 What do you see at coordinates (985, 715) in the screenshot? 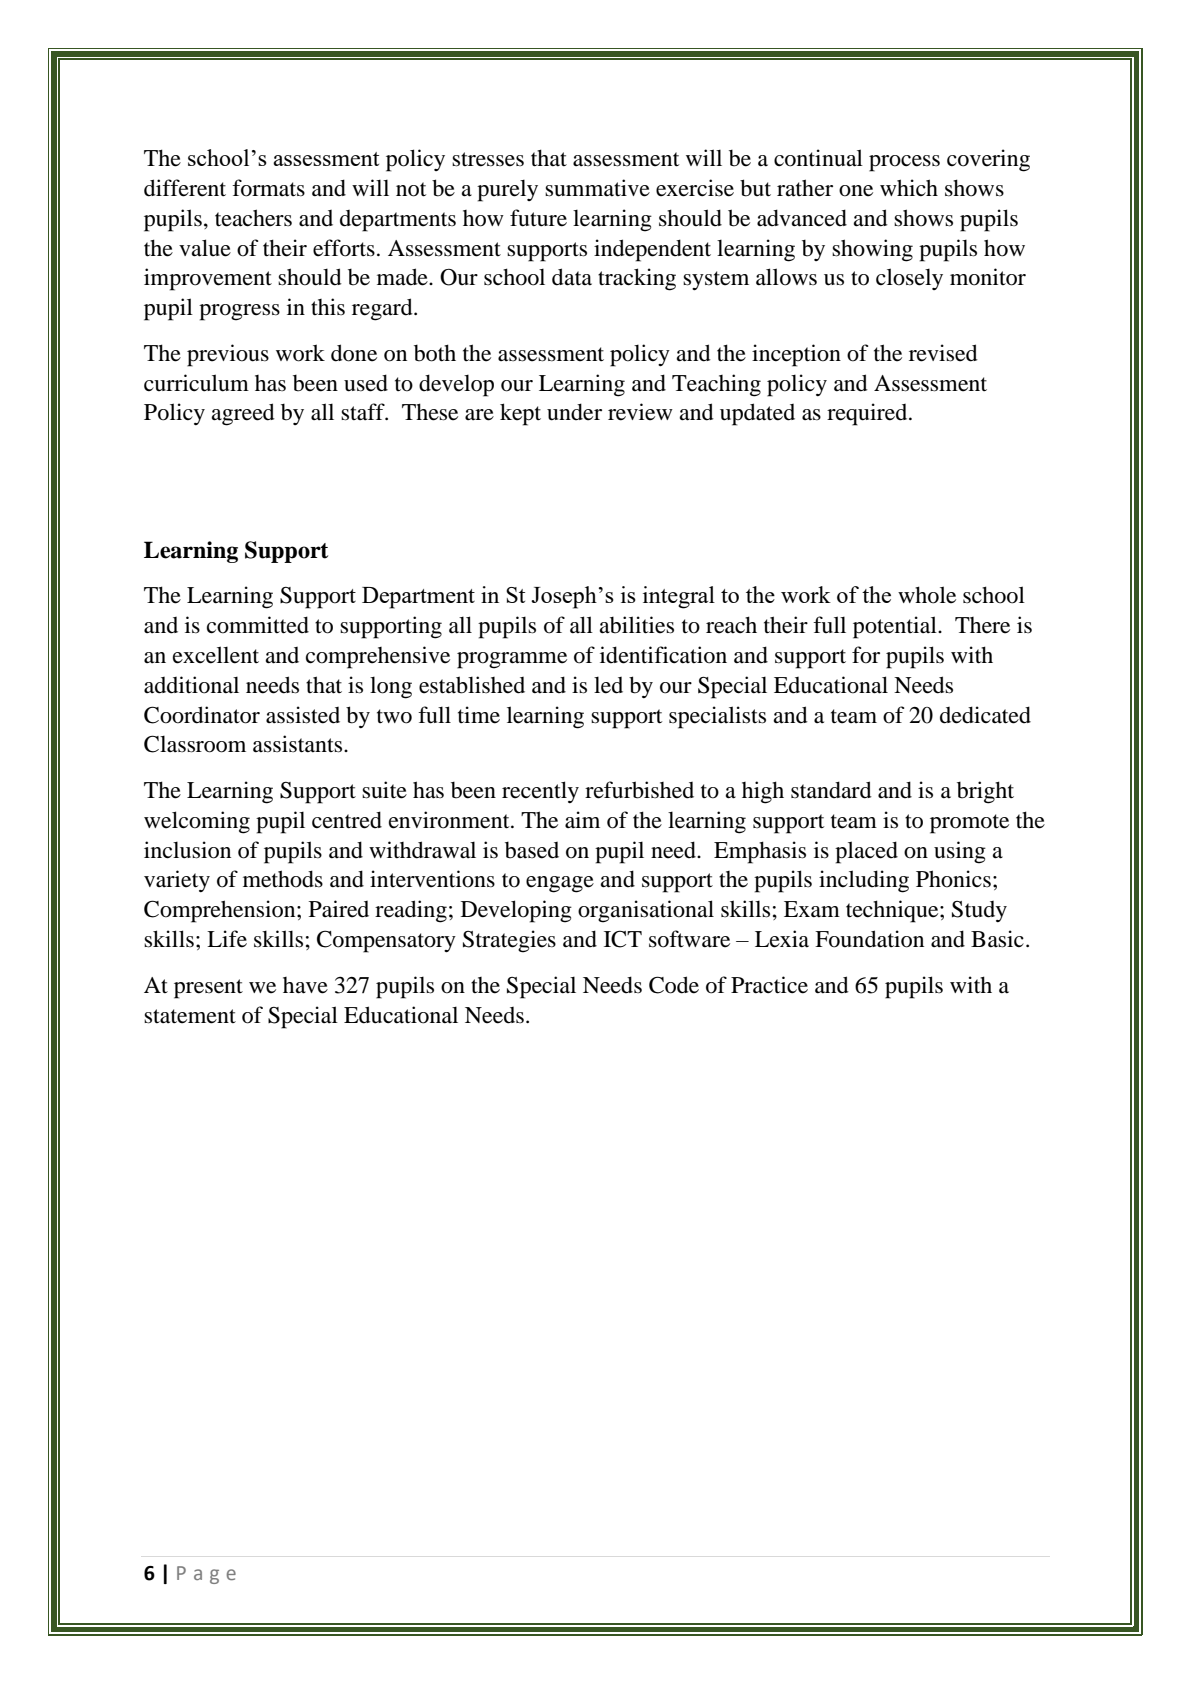
I see `dedicated` at bounding box center [985, 715].
